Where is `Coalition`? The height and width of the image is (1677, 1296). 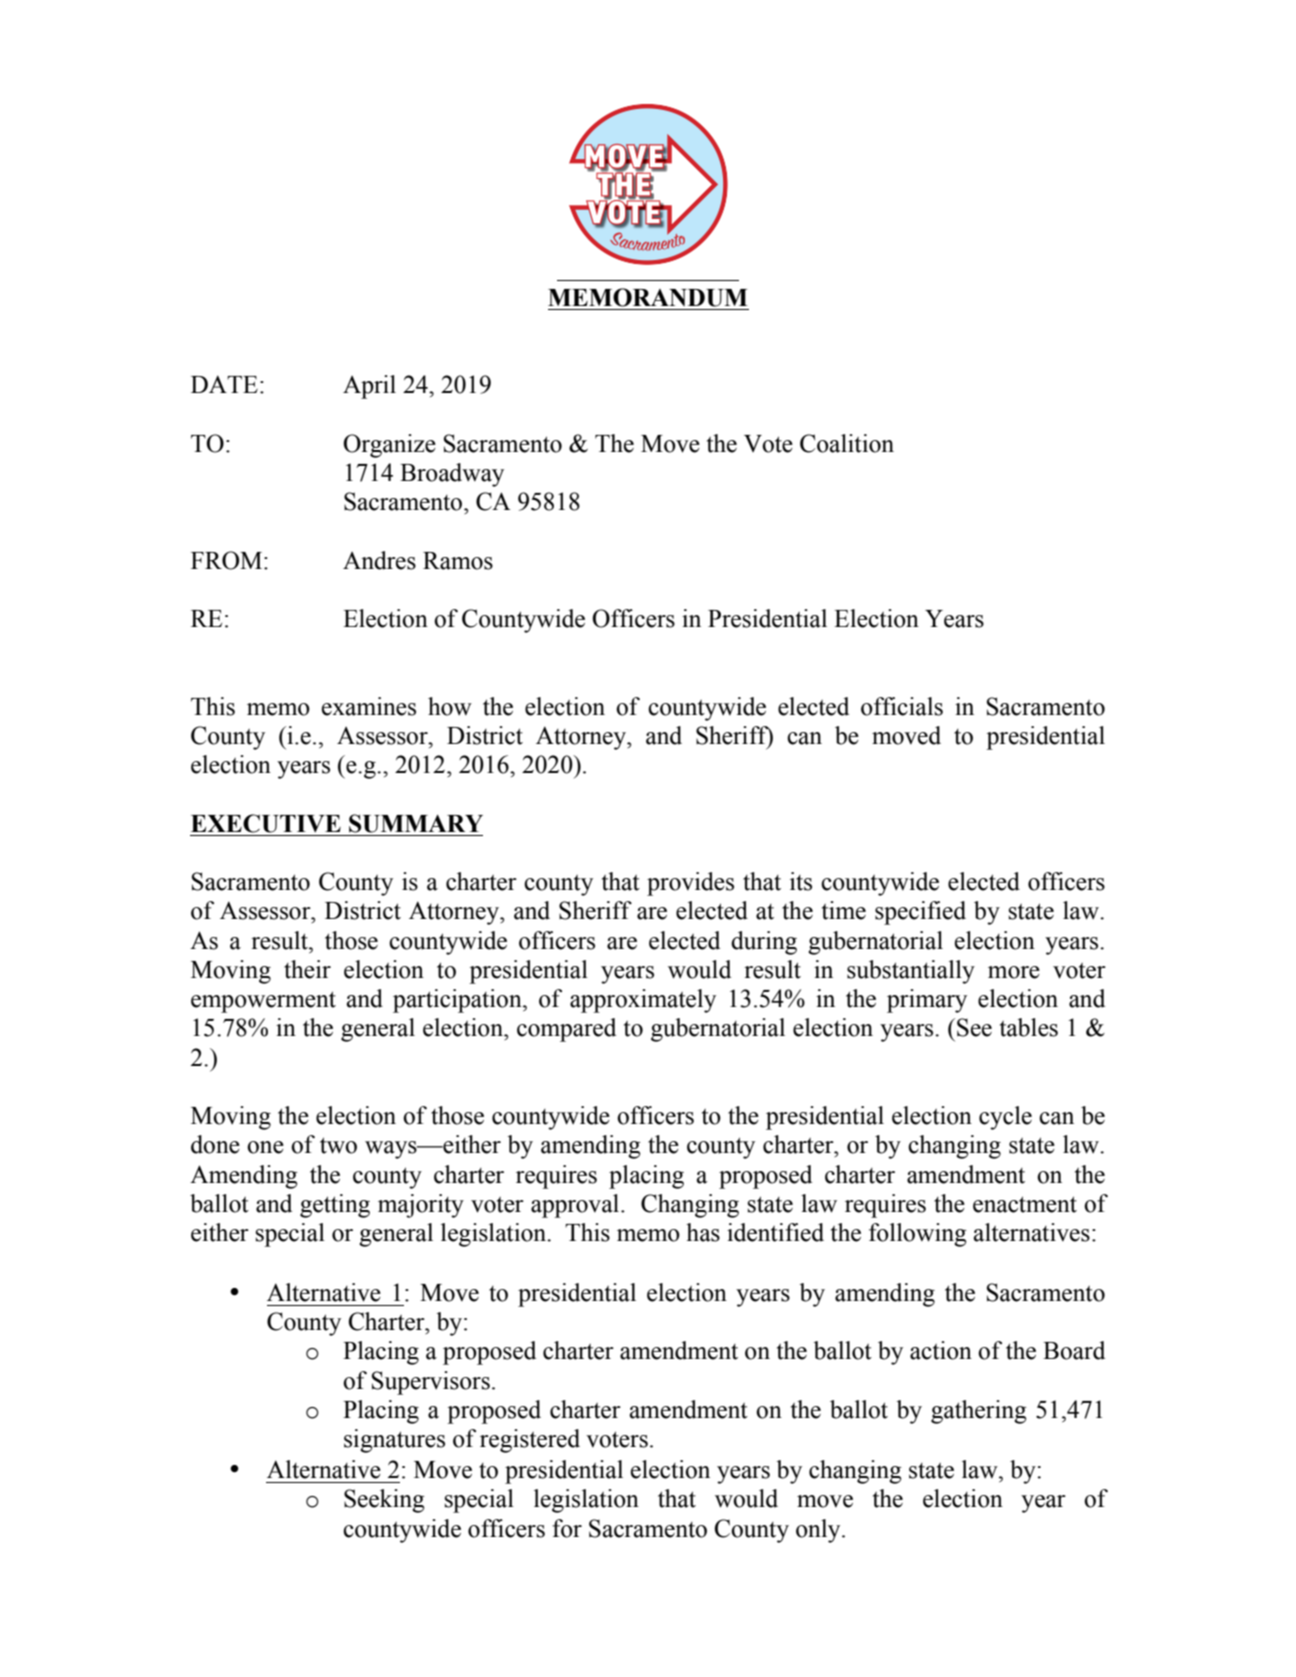
Coalition is located at coordinates (847, 443).
